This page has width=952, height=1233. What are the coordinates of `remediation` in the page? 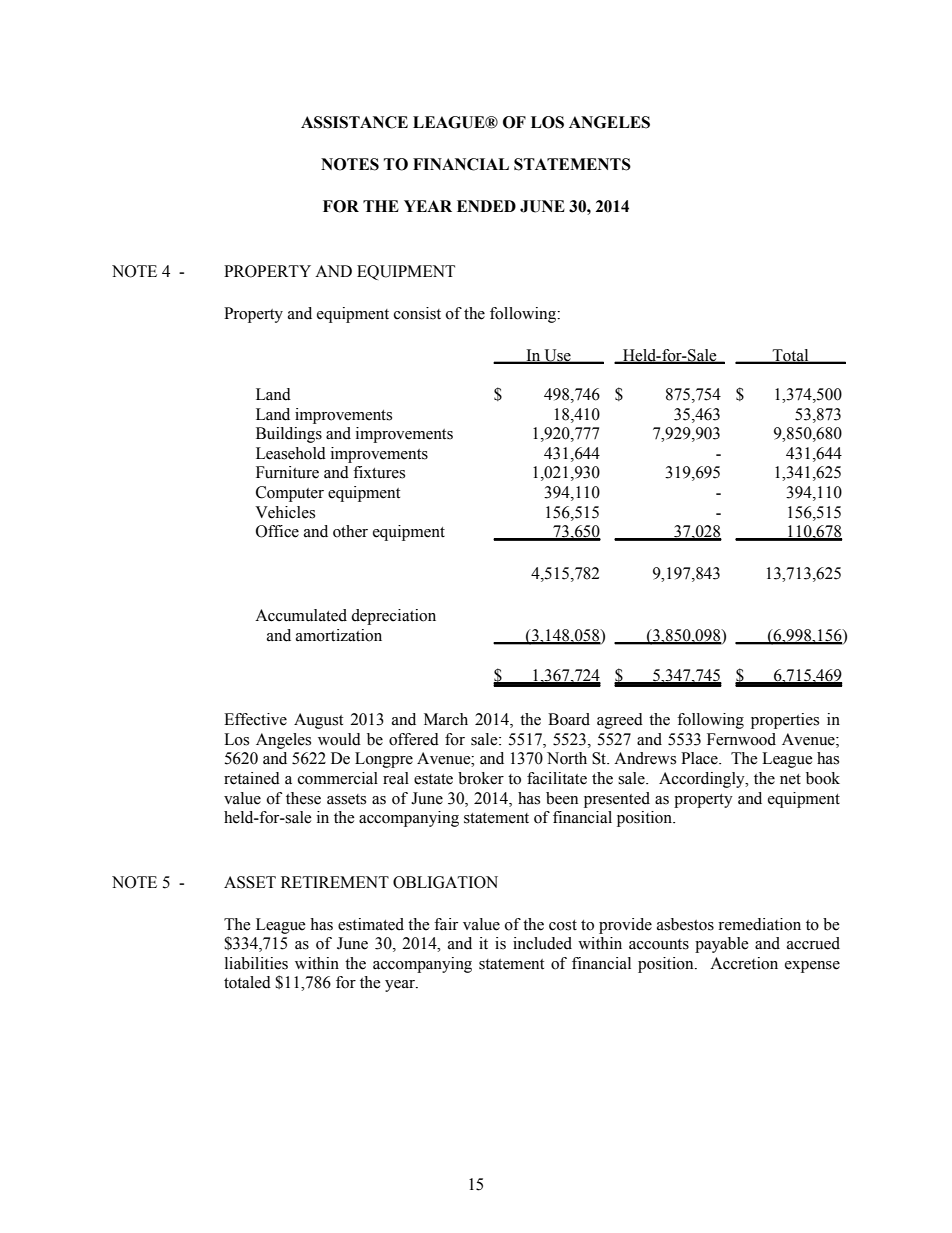 It's located at (759, 924).
